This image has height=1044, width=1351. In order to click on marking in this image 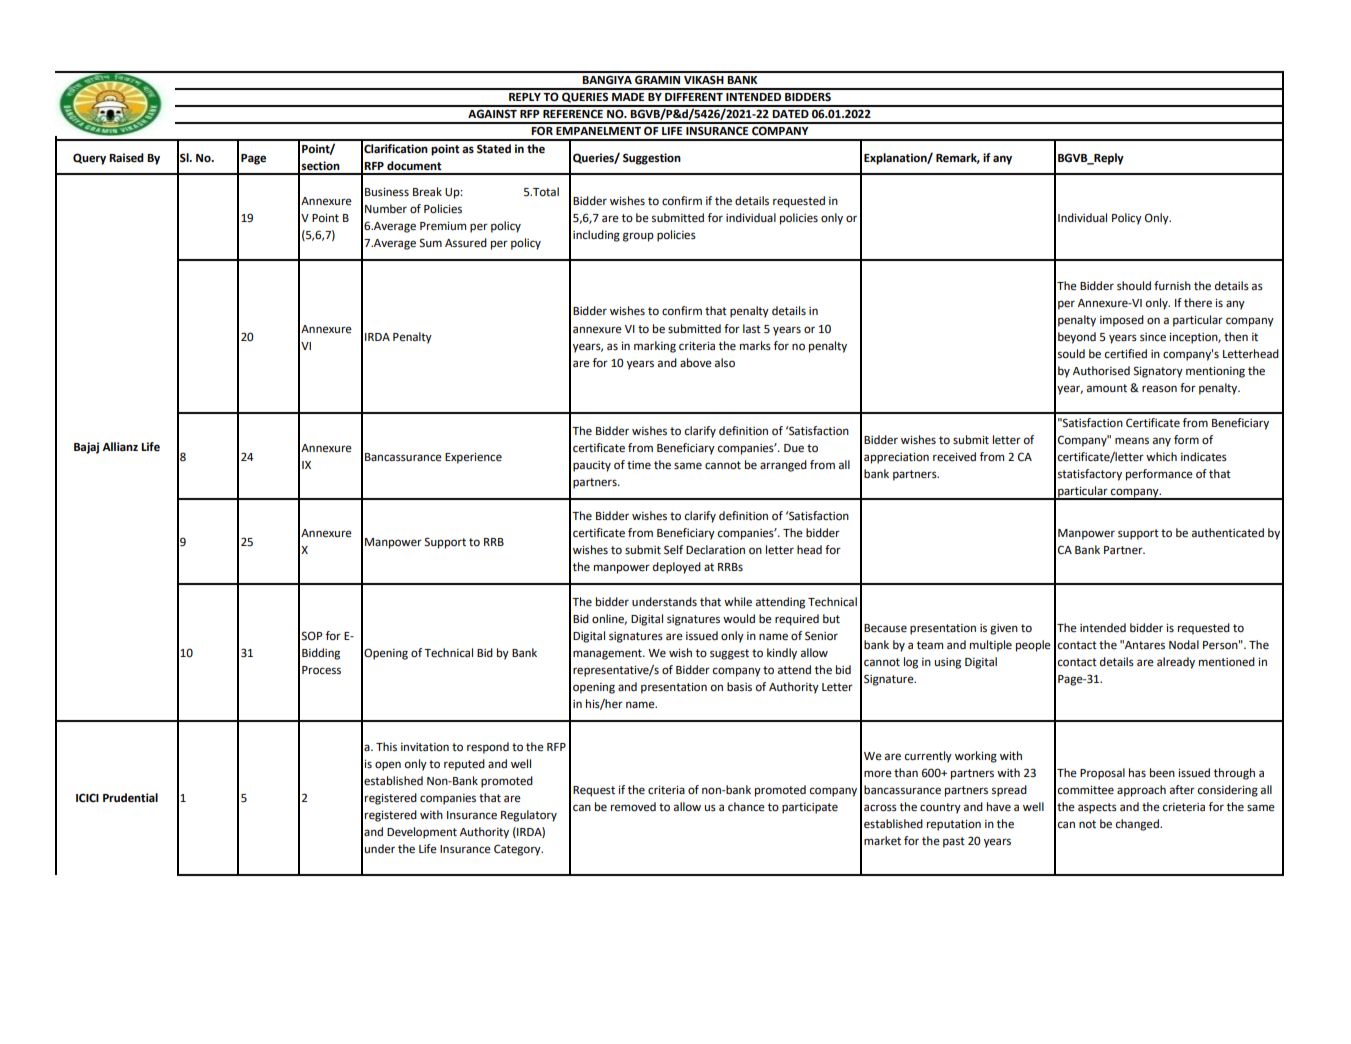, I will do `click(655, 347)`.
